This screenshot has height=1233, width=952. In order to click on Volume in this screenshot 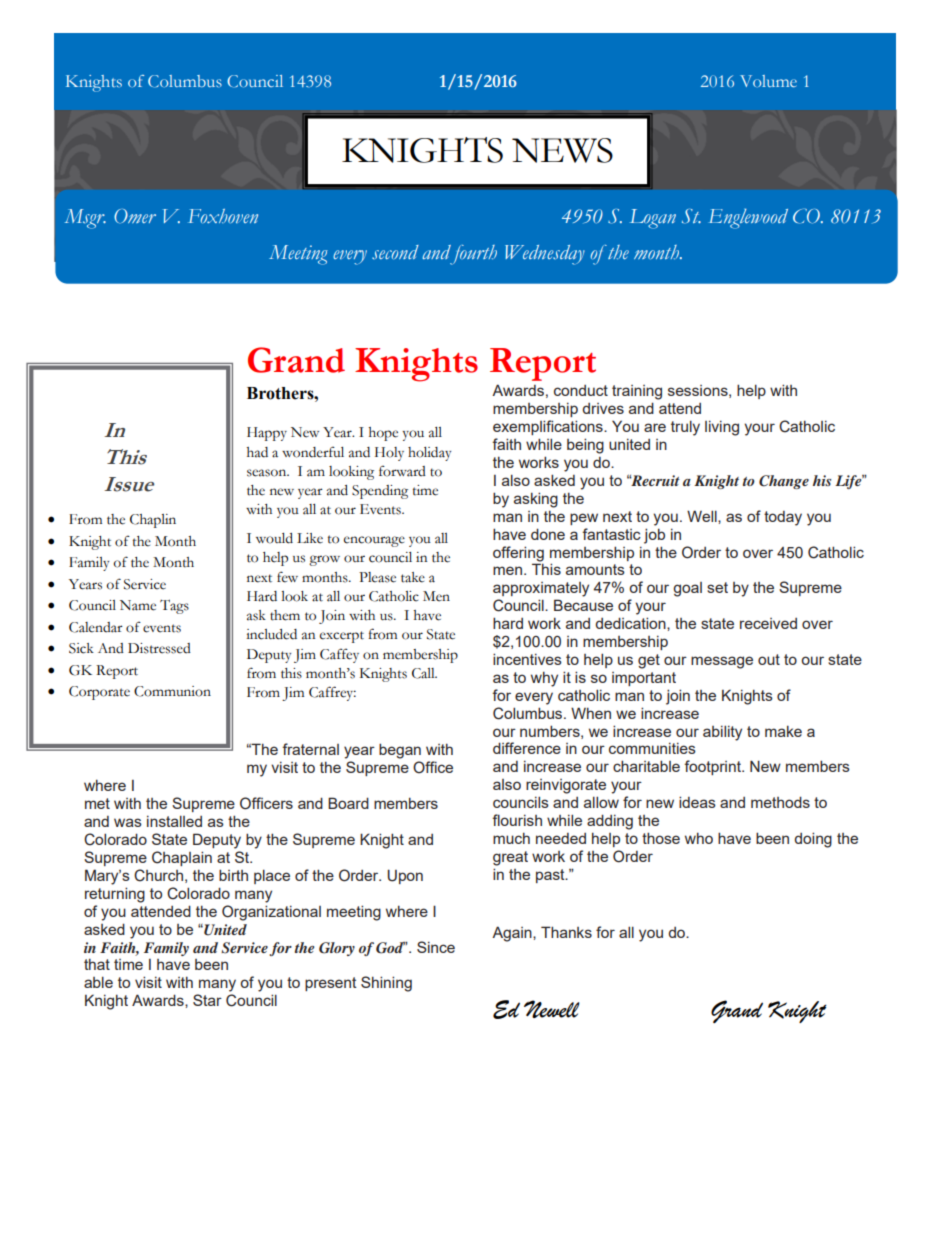, I will do `click(768, 81)`.
